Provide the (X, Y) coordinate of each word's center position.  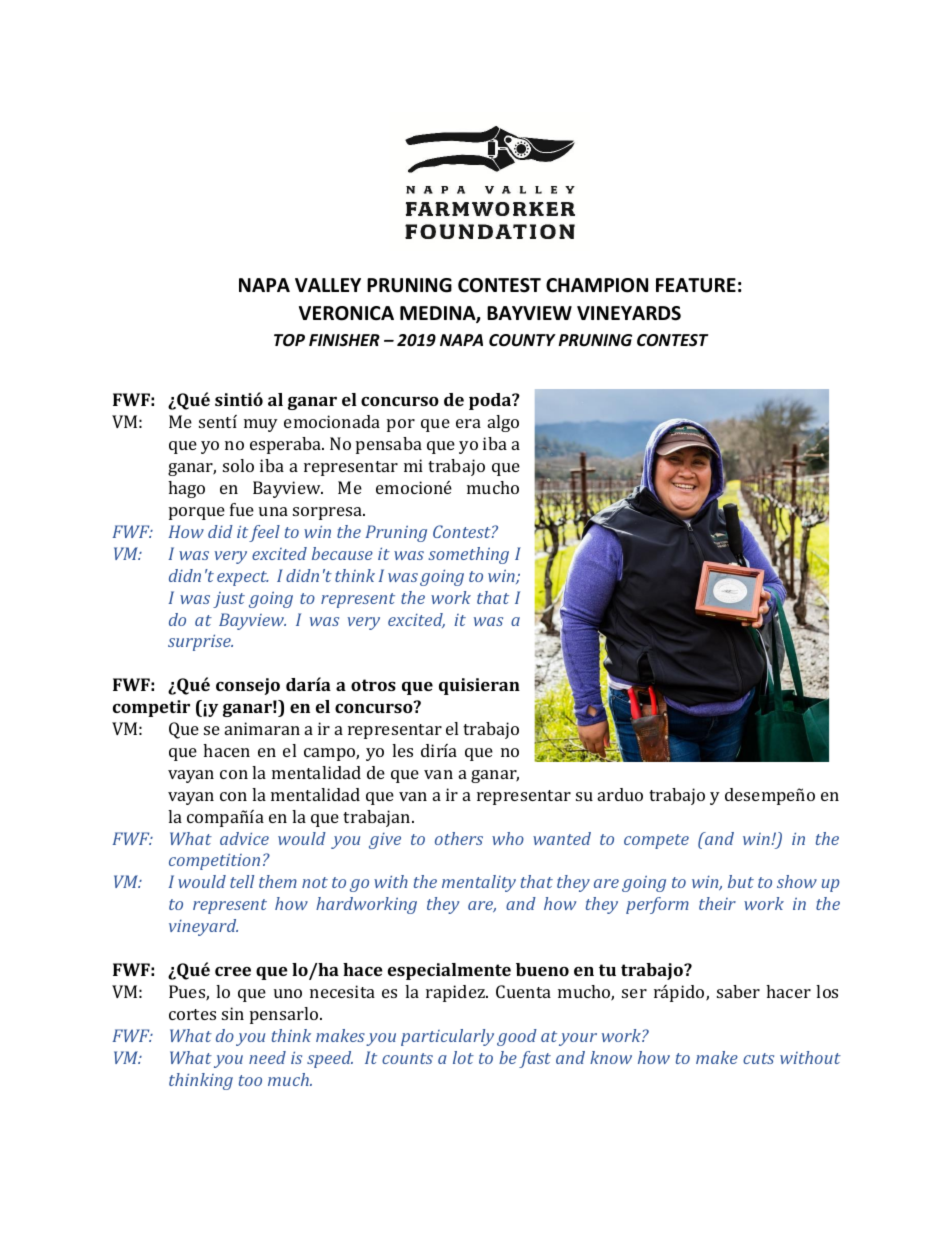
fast (535, 1059)
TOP (289, 340)
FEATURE (696, 285)
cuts (758, 1058)
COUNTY (522, 340)
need (267, 1057)
